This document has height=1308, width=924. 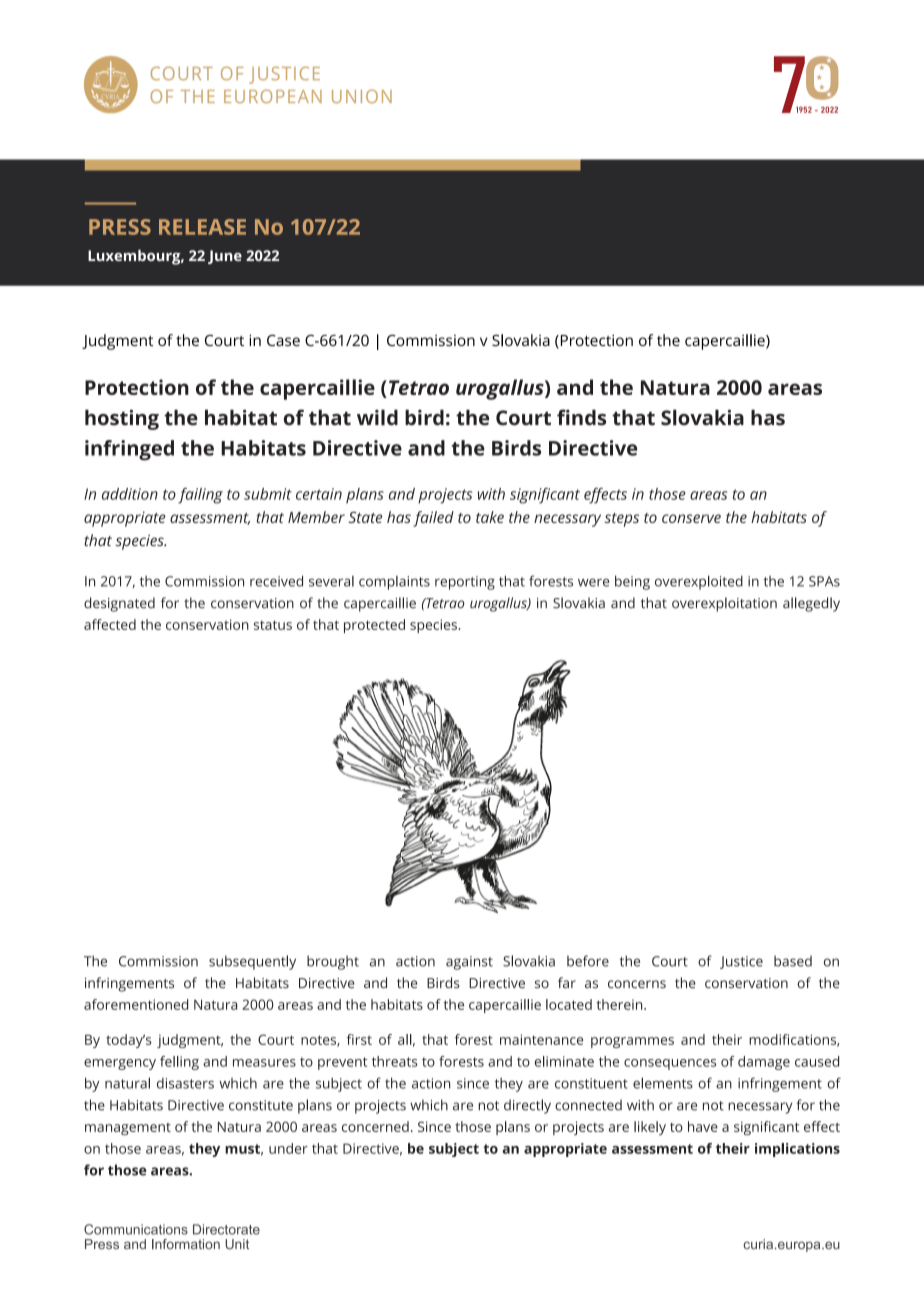 What do you see at coordinates (741, 962) in the document?
I see `Justice` at bounding box center [741, 962].
